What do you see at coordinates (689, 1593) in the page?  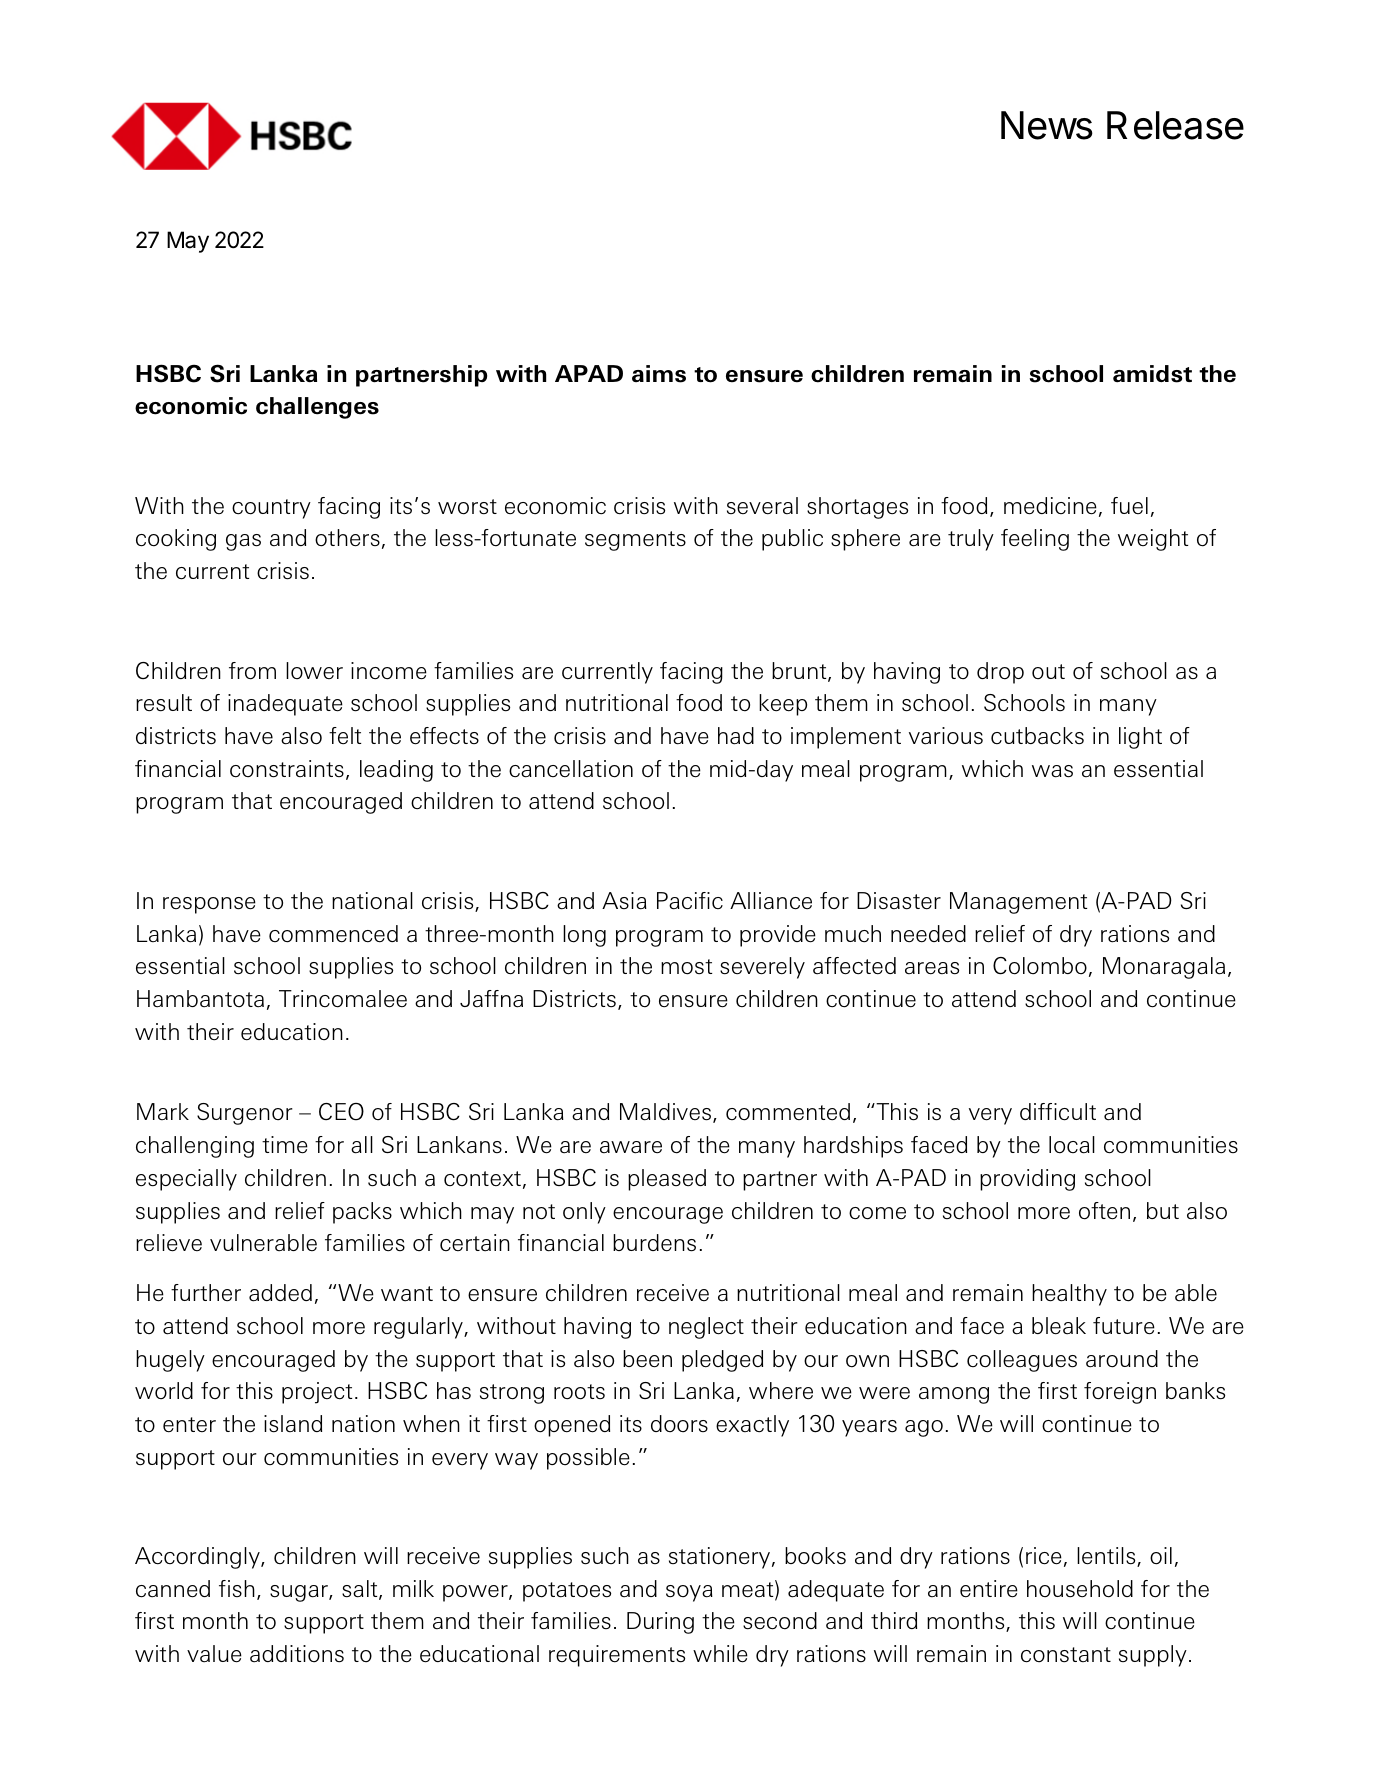 I see `soya` at bounding box center [689, 1593].
